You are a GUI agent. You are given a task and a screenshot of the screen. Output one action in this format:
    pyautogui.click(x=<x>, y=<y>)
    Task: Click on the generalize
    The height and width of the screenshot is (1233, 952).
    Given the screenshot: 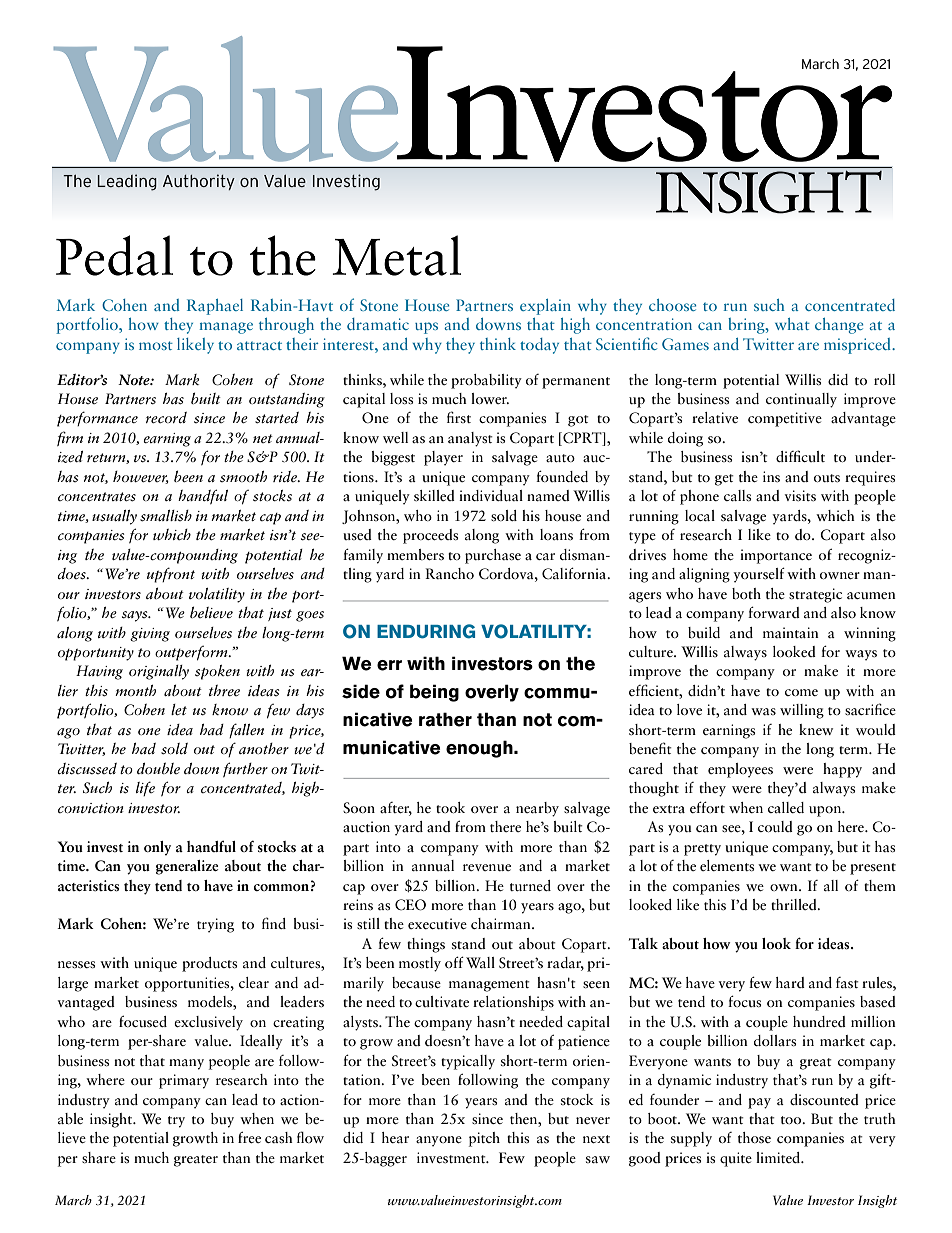 What is the action you would take?
    pyautogui.click(x=187, y=867)
